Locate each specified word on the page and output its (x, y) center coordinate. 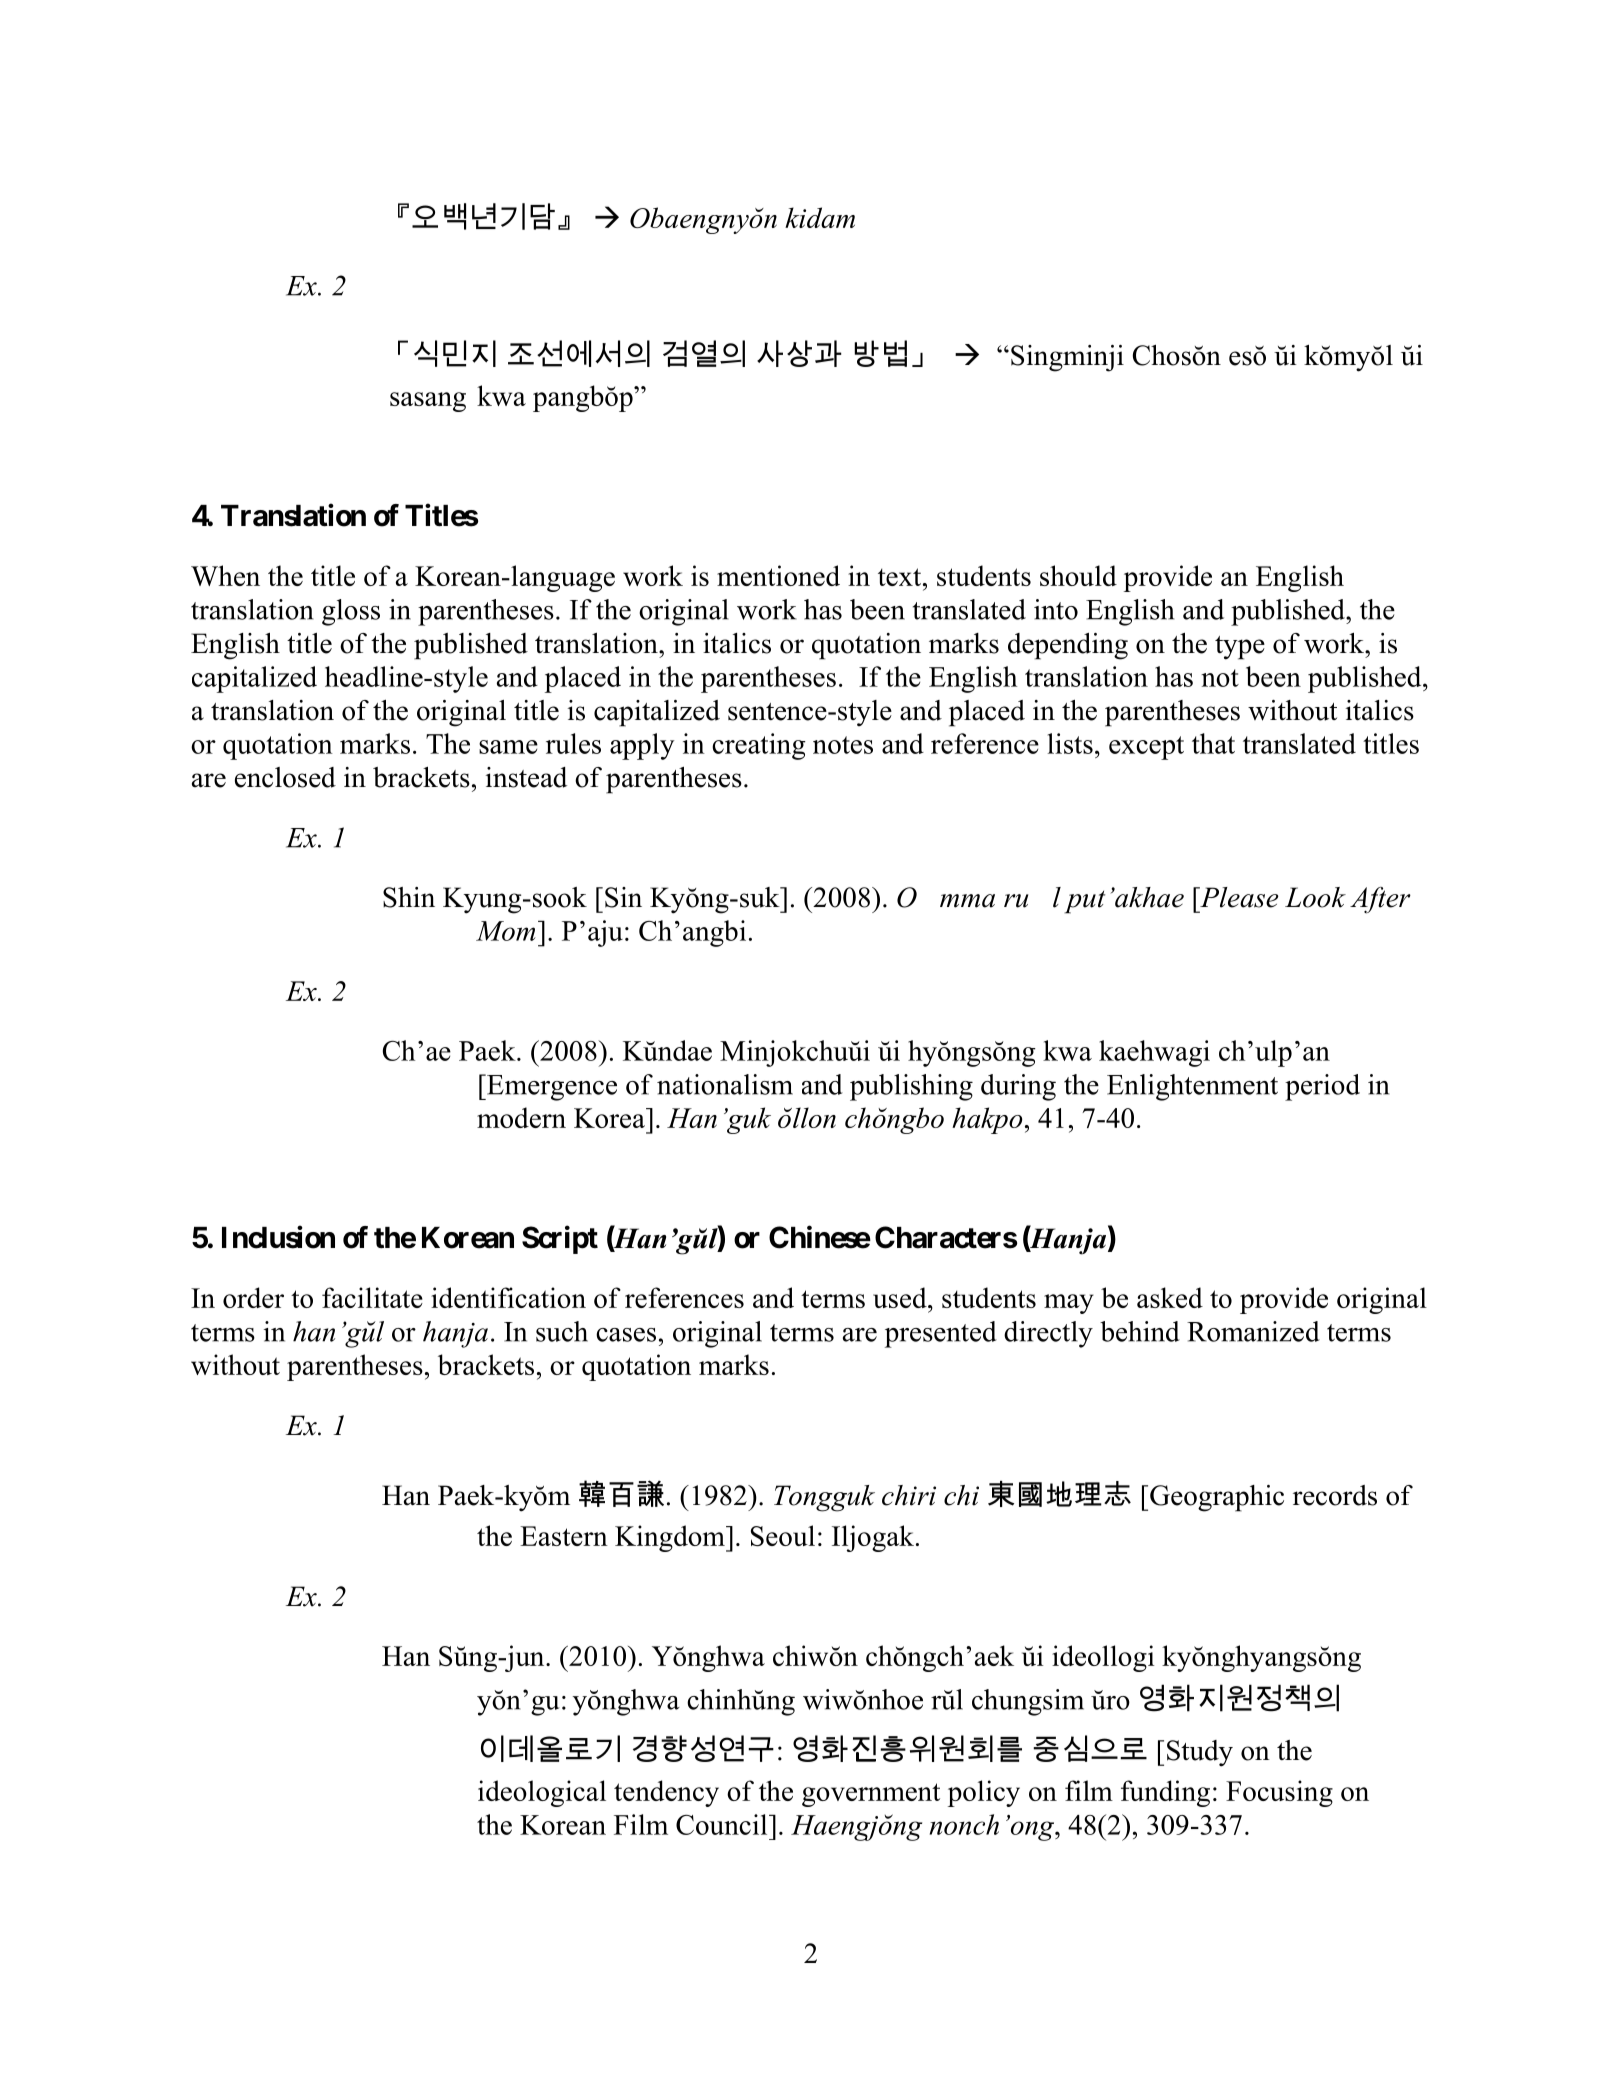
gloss (351, 612)
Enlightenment (1192, 1087)
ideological (542, 1793)
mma (967, 901)
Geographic (1217, 1498)
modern (521, 1117)
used (901, 1297)
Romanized (1253, 1331)
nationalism (725, 1084)
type (1240, 648)
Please (1238, 897)
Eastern (564, 1536)
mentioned (778, 575)
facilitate (372, 1297)
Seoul (783, 1535)
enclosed (285, 777)
